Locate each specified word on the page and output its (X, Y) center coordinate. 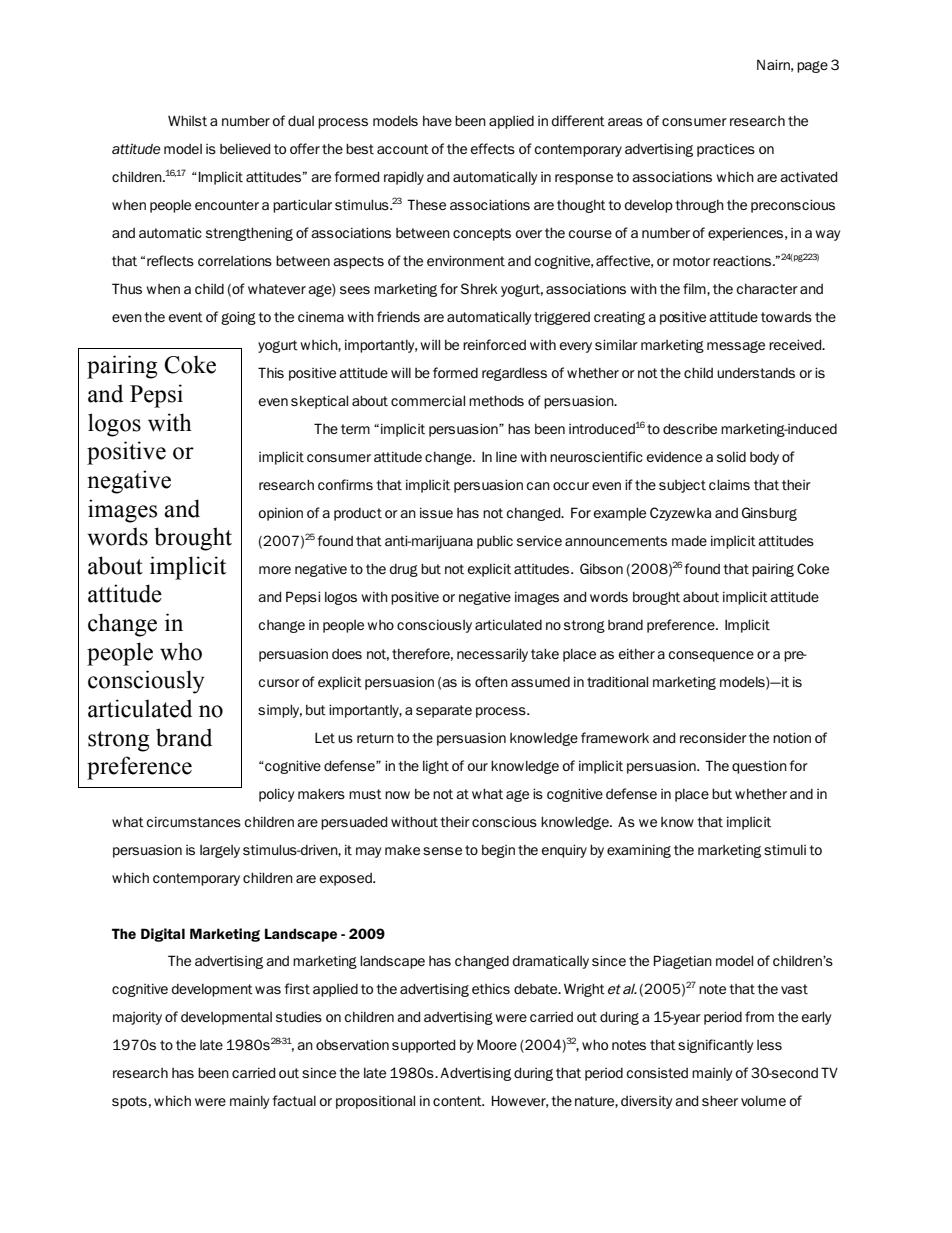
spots (129, 1102)
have (437, 121)
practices (726, 150)
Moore (497, 1044)
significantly (715, 1046)
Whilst (187, 120)
